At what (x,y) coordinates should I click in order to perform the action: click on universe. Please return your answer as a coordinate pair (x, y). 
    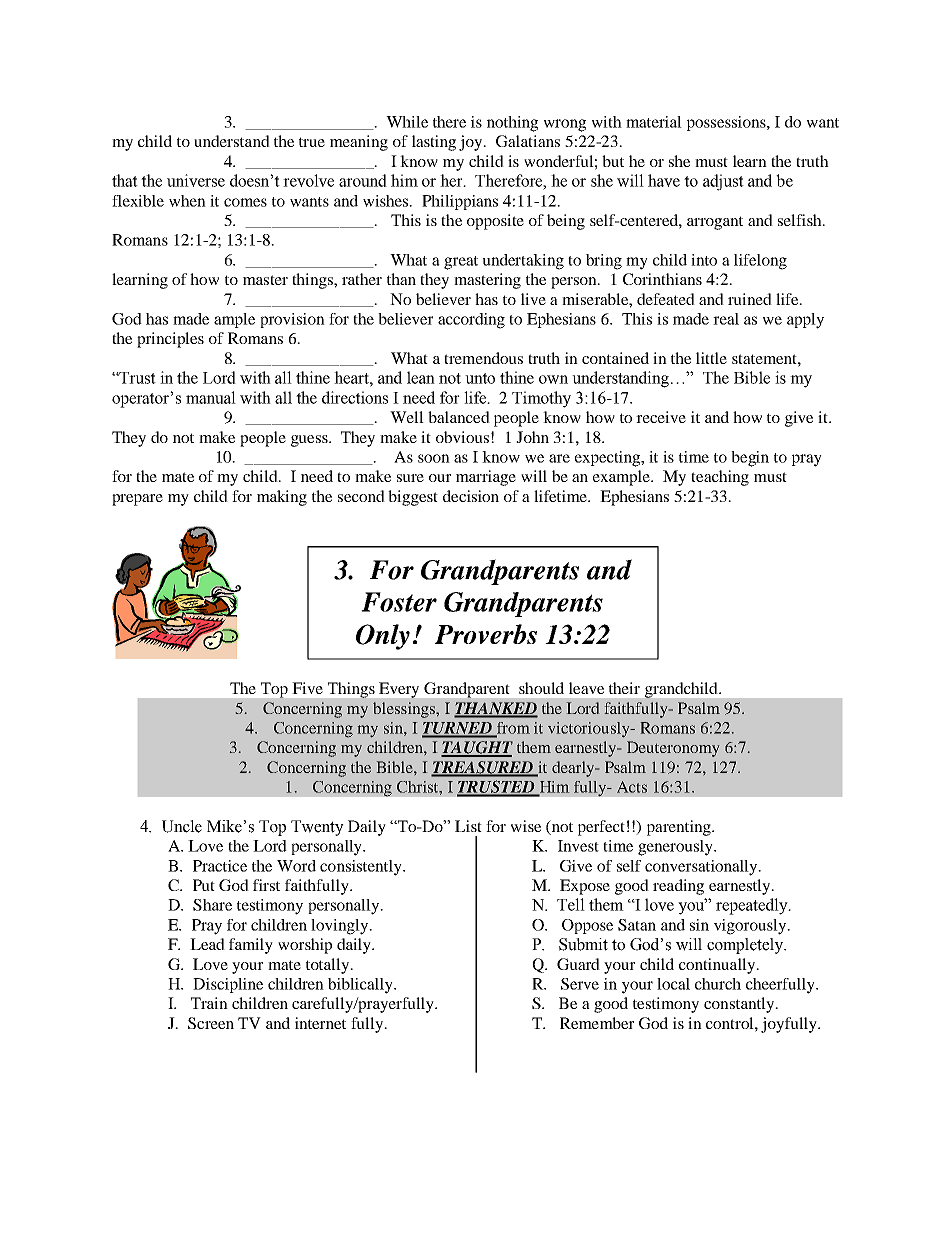
    Looking at the image, I should click on (196, 180).
